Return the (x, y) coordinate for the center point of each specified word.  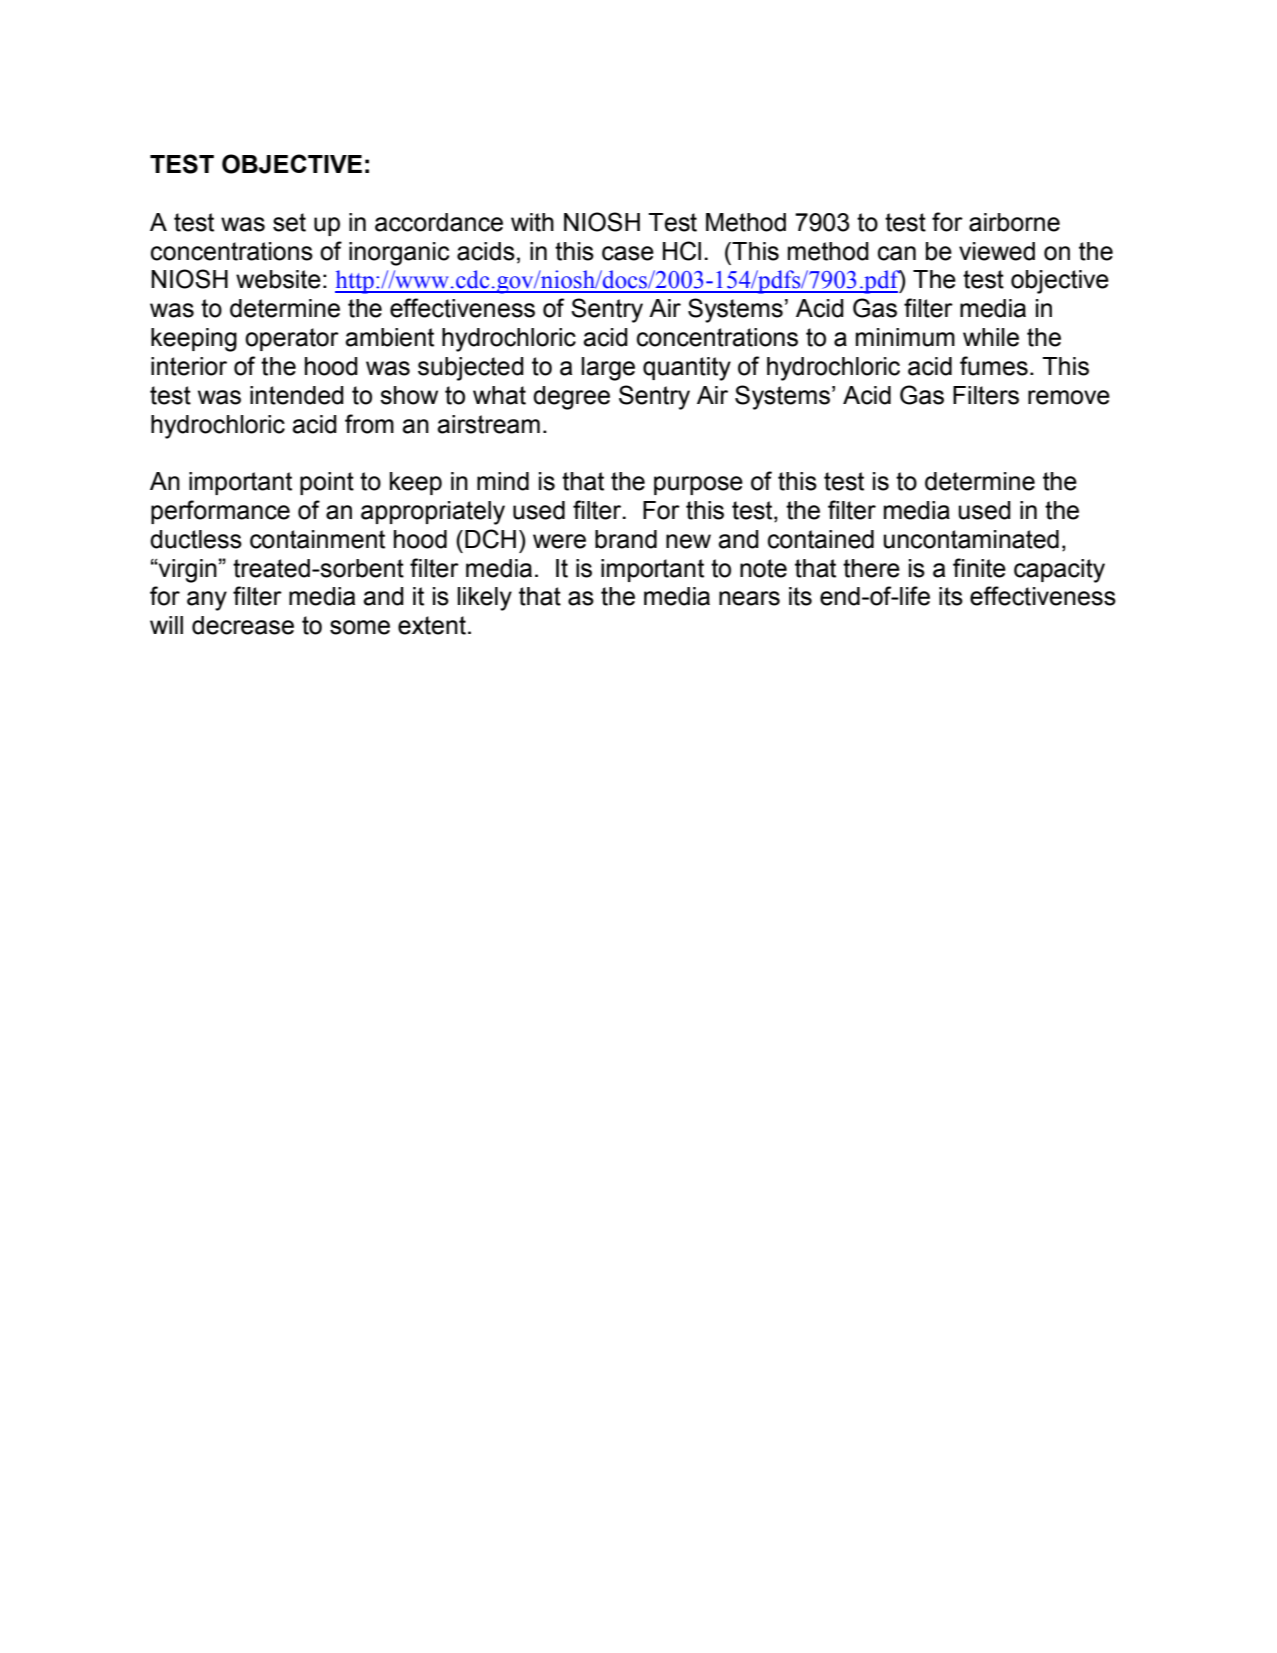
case (628, 253)
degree (571, 398)
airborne (1014, 222)
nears (749, 598)
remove (1069, 397)
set (289, 222)
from (369, 424)
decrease (243, 625)
